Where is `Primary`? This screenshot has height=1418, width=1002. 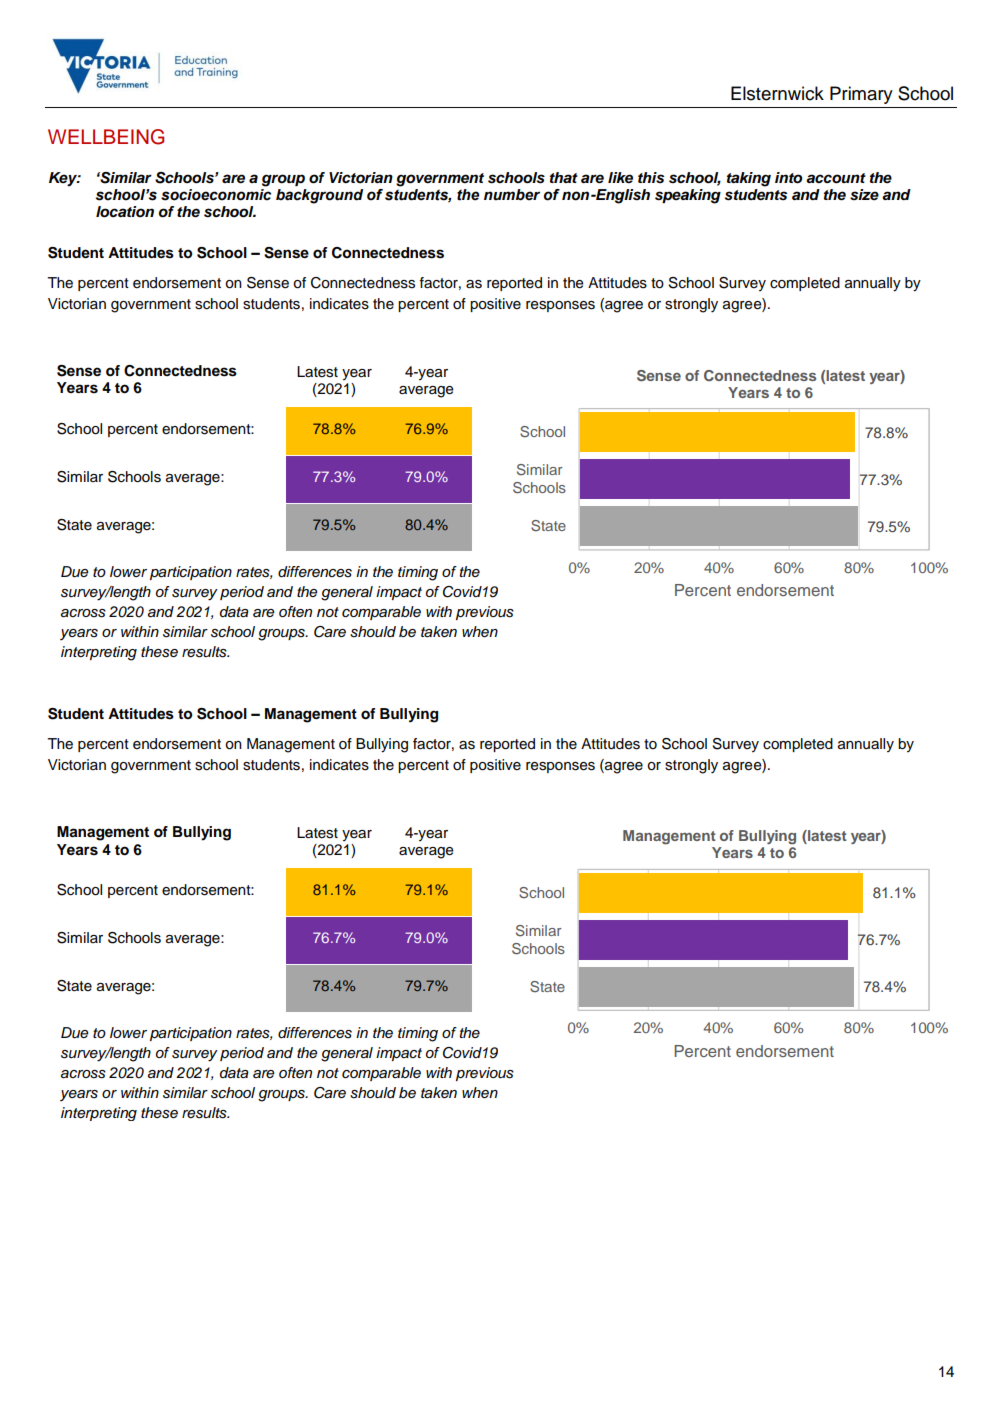
Primary is located at coordinates (861, 95).
